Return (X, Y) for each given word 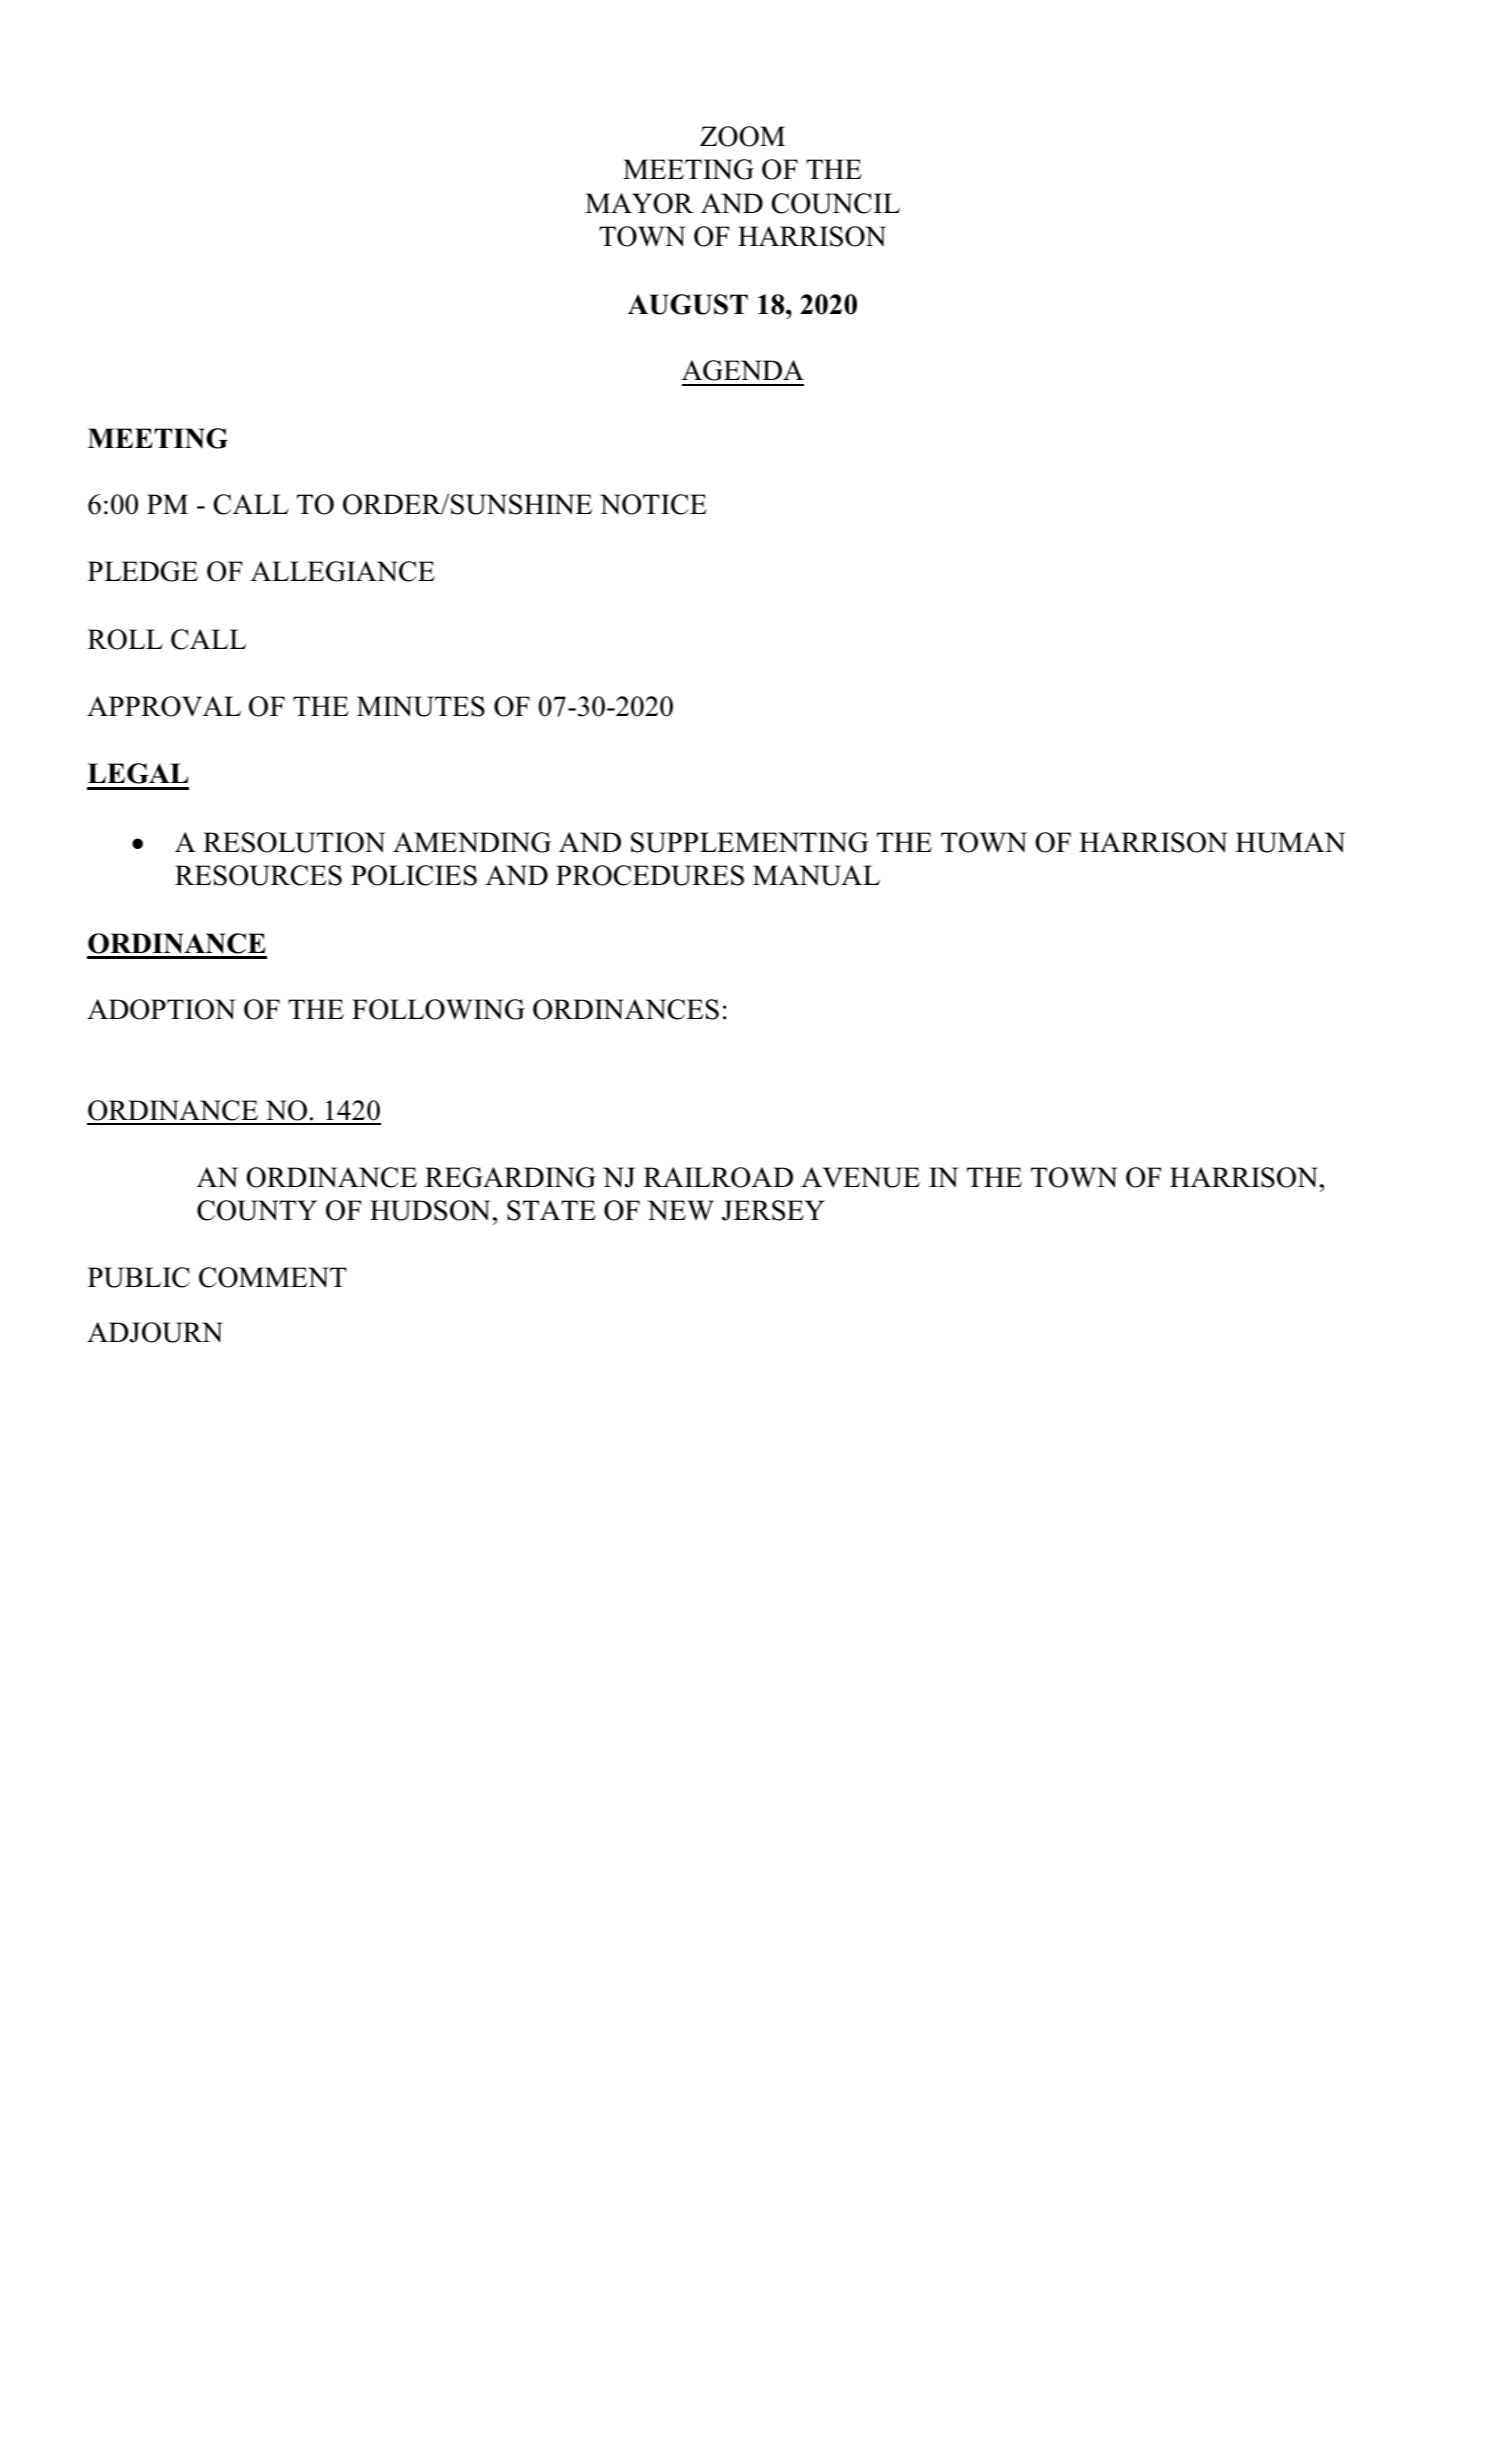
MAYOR (639, 203)
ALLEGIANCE (343, 571)
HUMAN (1290, 842)
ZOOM (742, 136)
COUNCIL (836, 203)
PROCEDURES (650, 875)
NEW (681, 1210)
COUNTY (257, 1210)
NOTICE (653, 504)
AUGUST (688, 304)
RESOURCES (258, 875)
